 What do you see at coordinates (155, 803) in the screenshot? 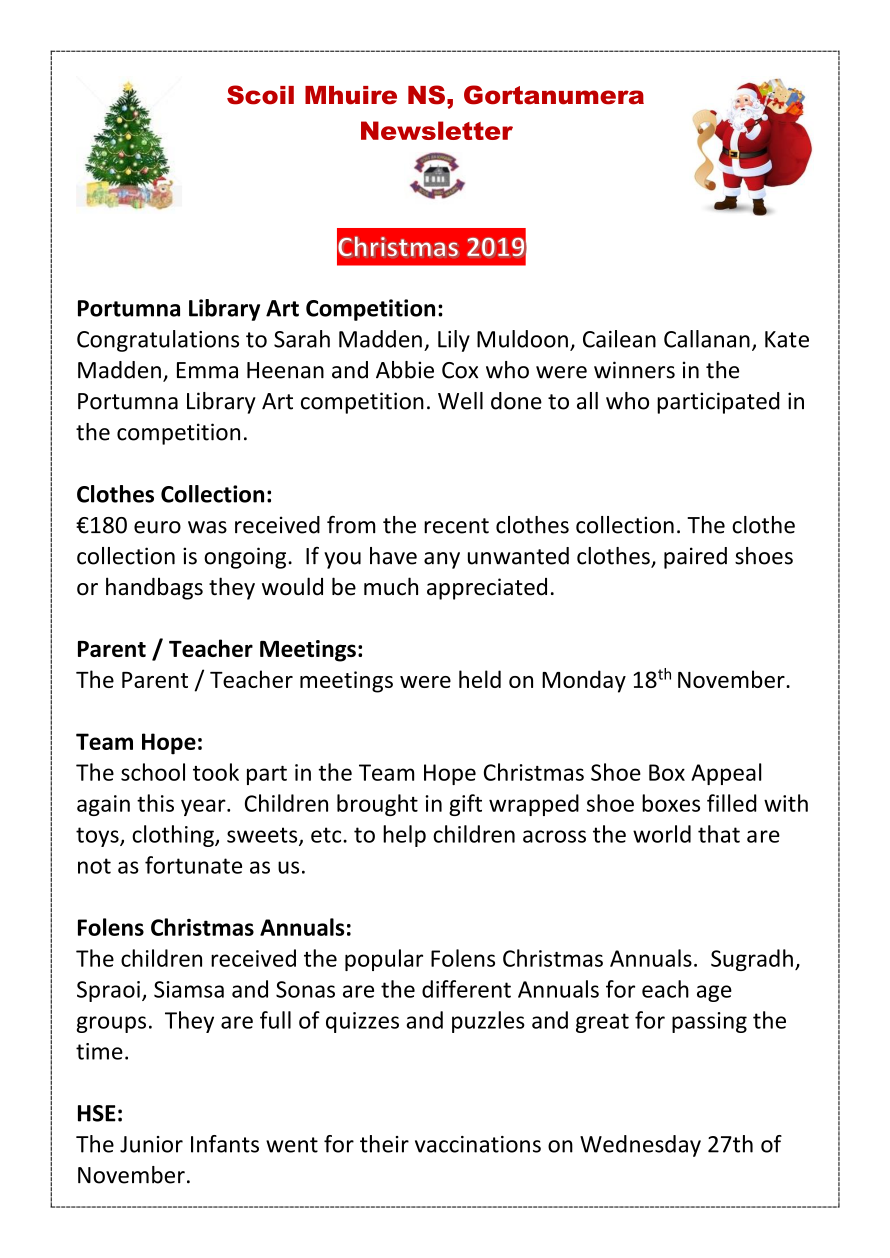
I see `this` at bounding box center [155, 803].
